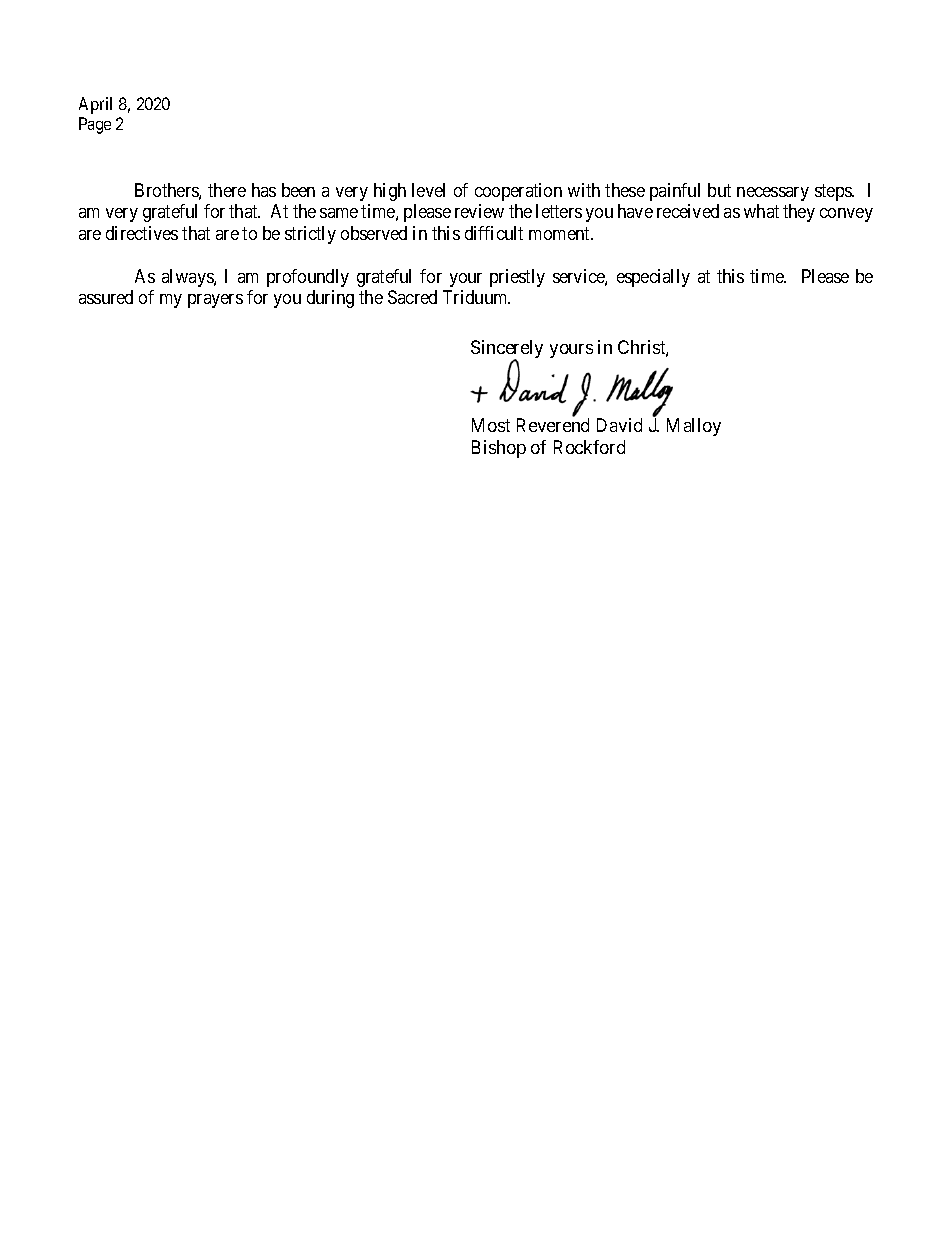 This page has height=1233, width=952. I want to click on prayers, so click(215, 301).
